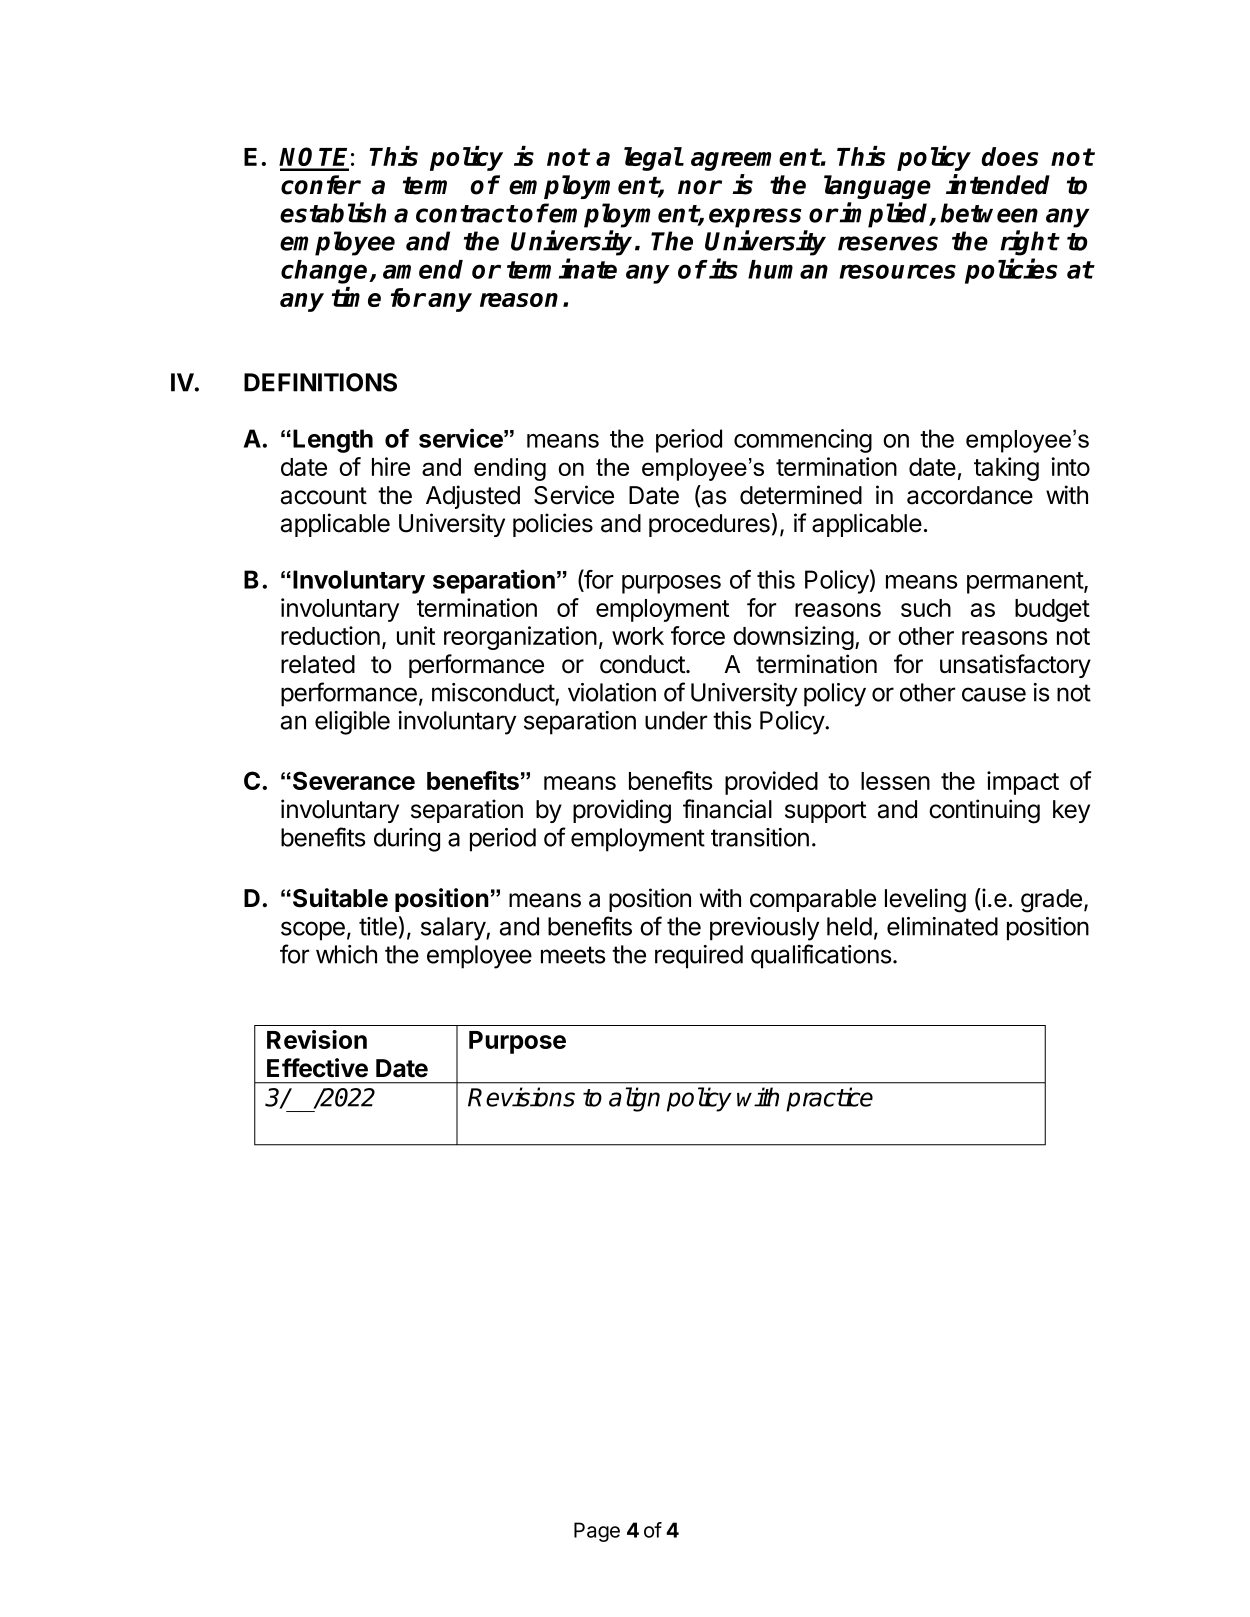 This screenshot has height=1617, width=1250. I want to click on qualifications, so click(822, 956).
